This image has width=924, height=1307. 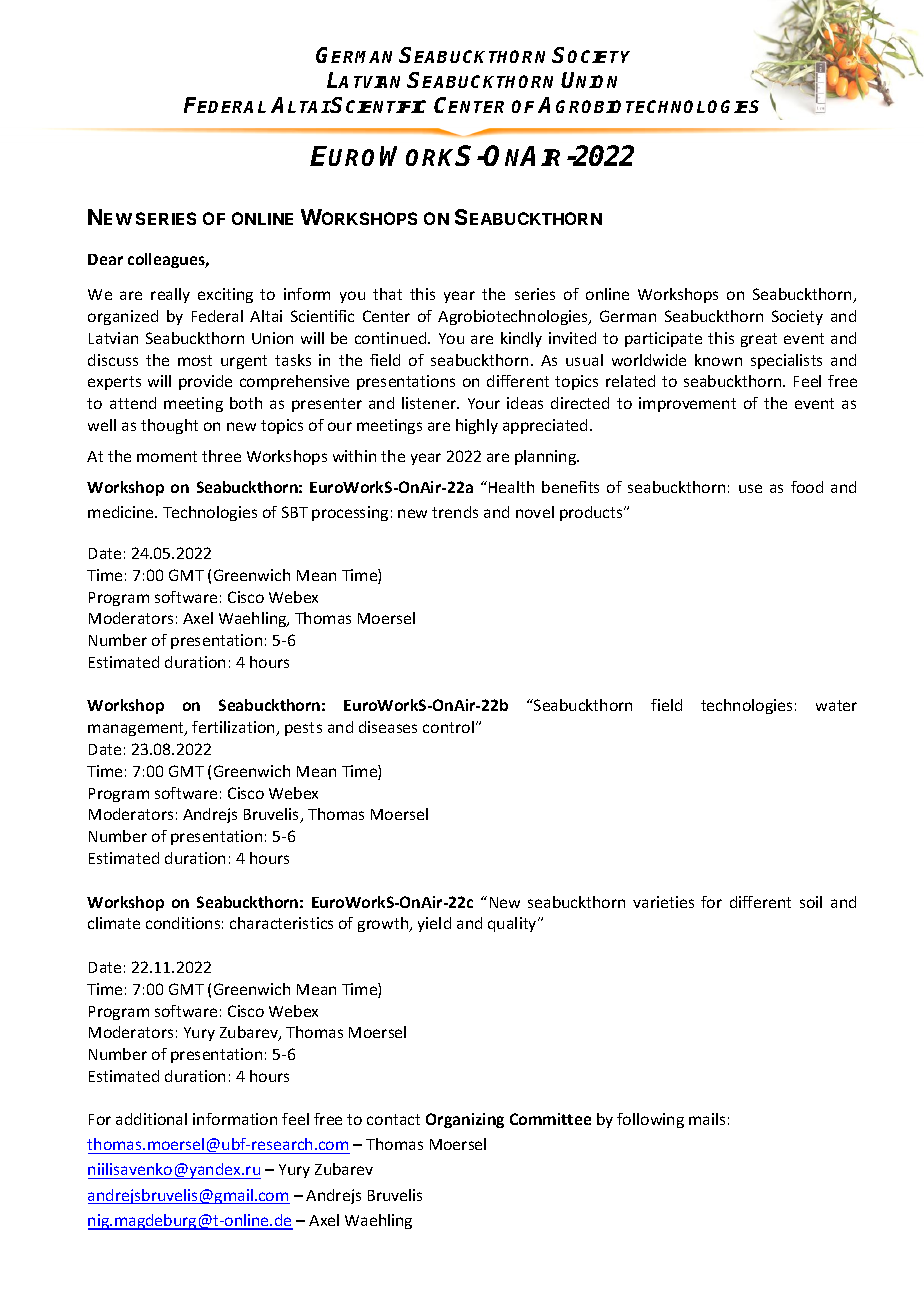 I want to click on really, so click(x=170, y=295).
